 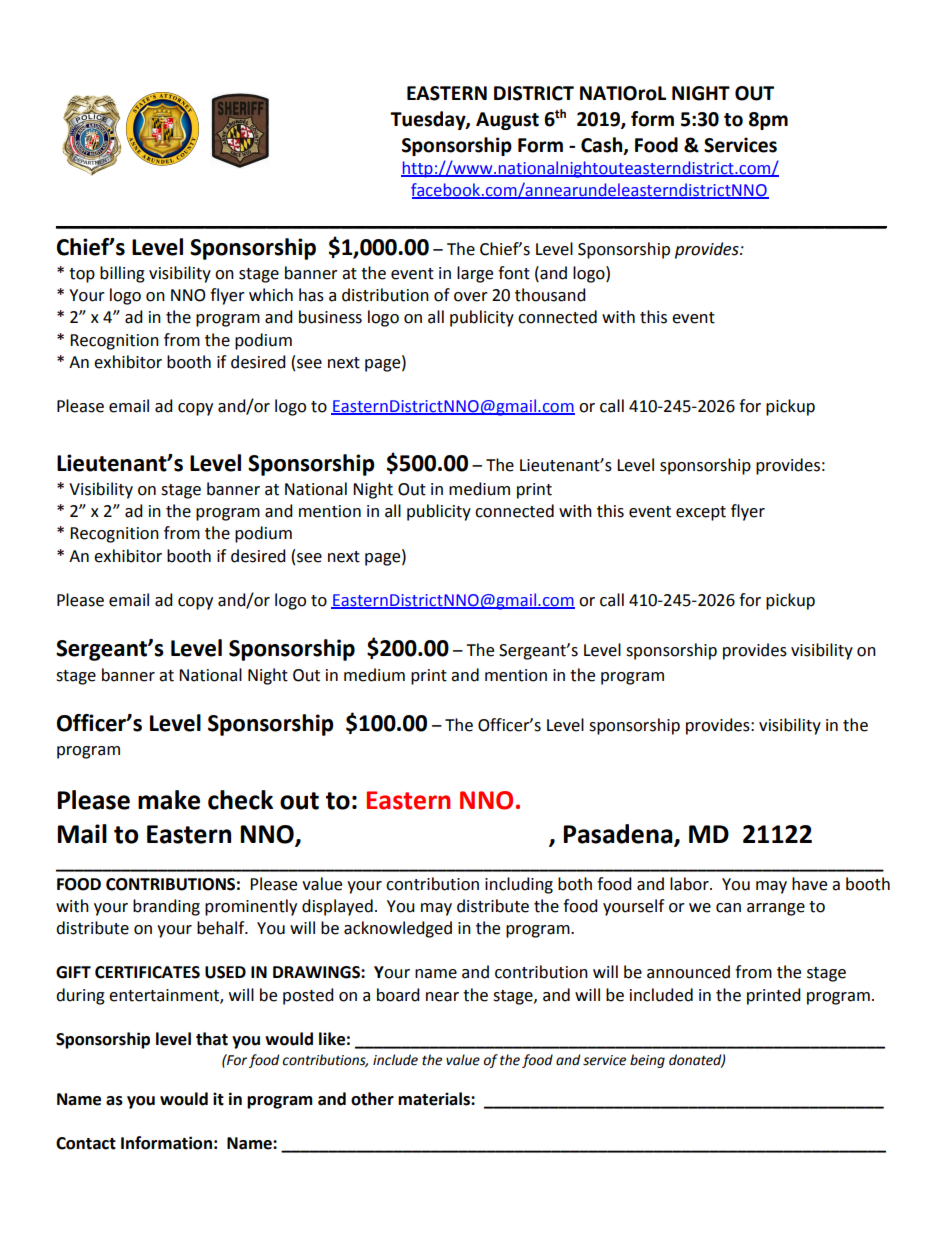 I want to click on Cash, so click(x=603, y=145).
